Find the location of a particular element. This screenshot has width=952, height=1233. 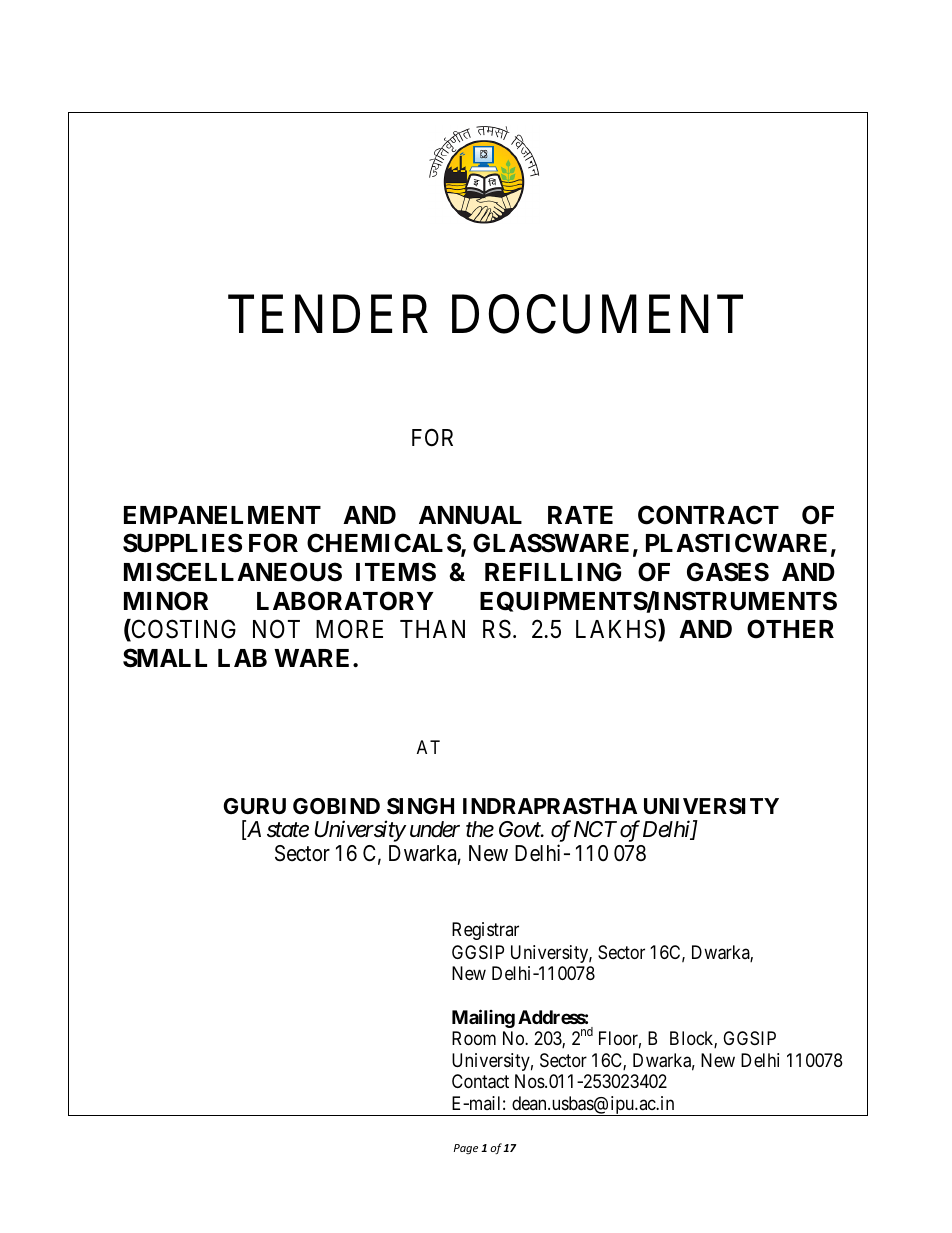

GURU is located at coordinates (254, 806).
